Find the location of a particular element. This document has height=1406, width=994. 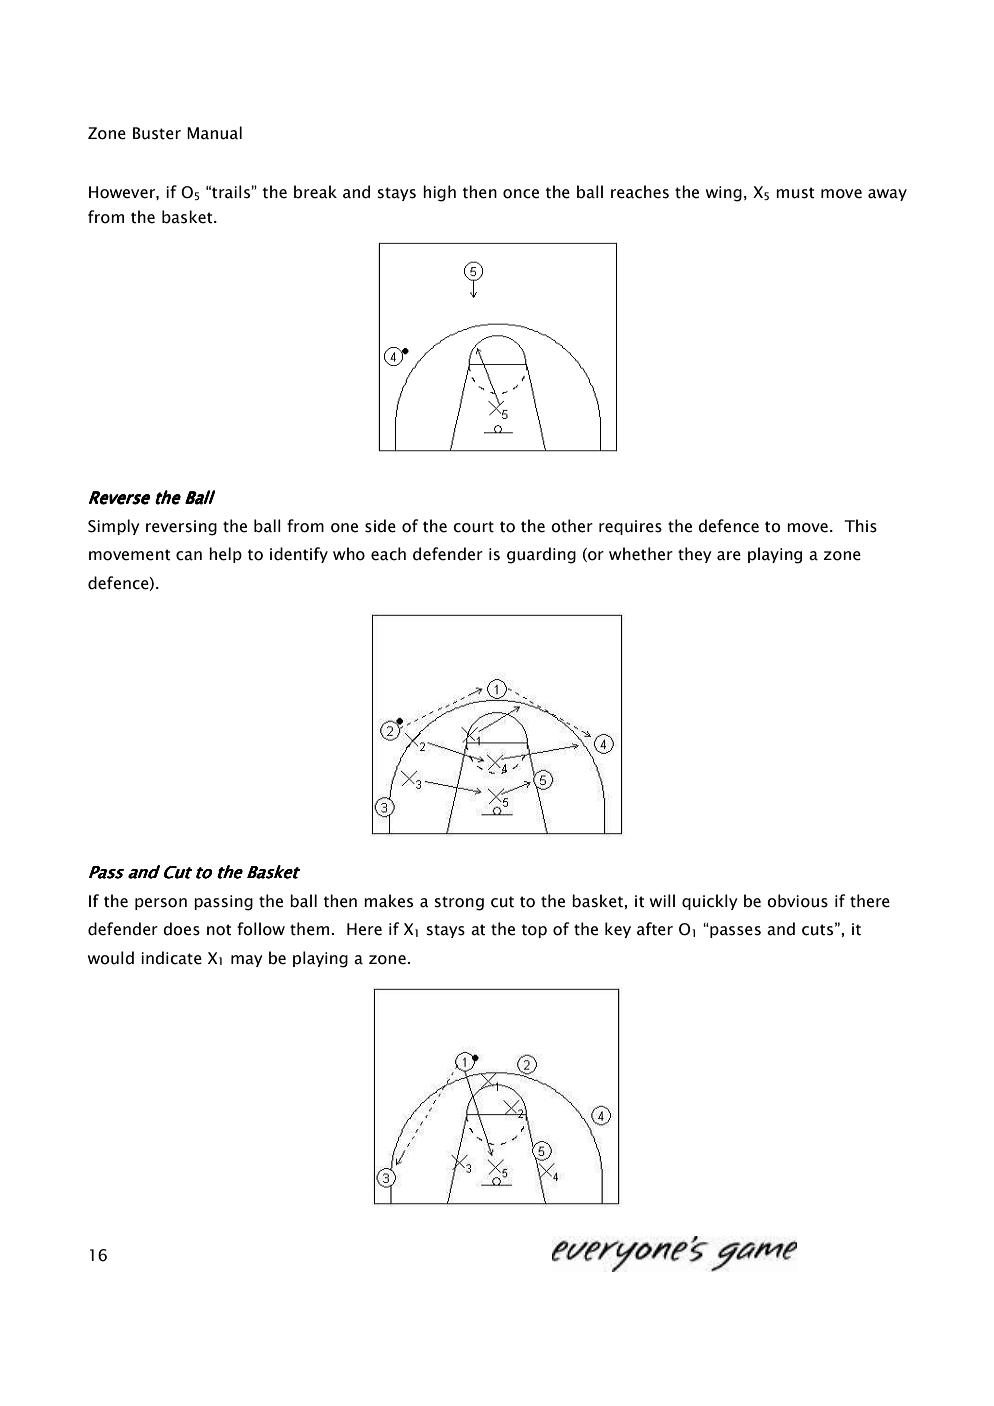

are is located at coordinates (729, 556).
